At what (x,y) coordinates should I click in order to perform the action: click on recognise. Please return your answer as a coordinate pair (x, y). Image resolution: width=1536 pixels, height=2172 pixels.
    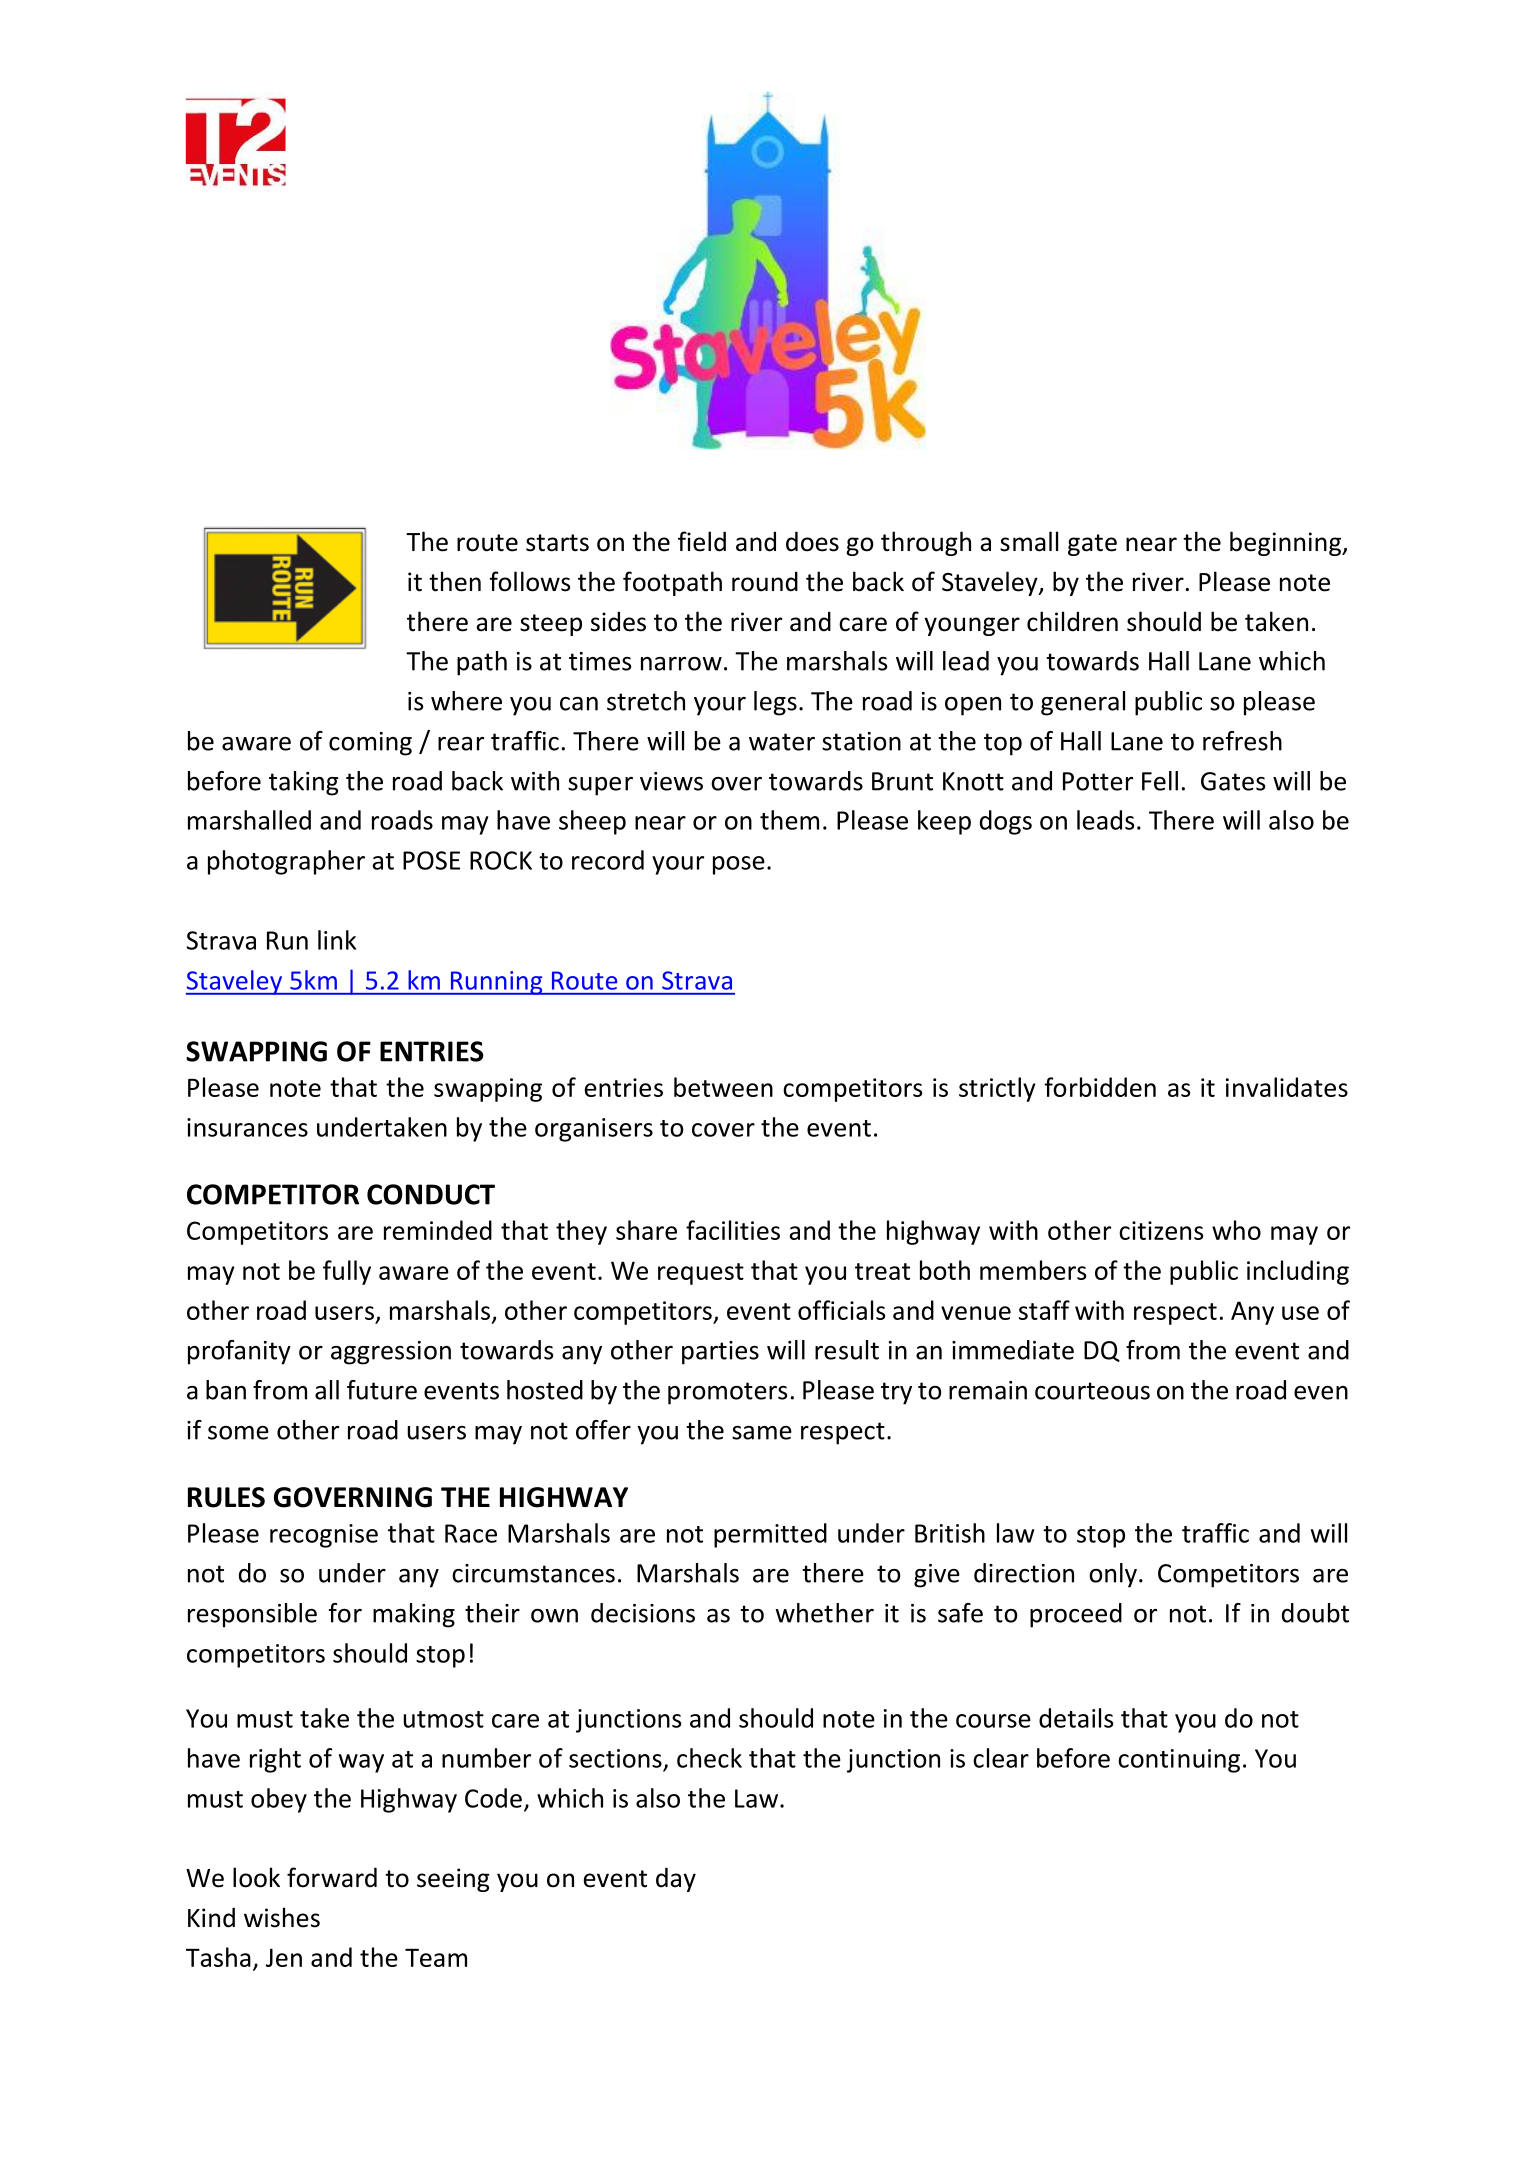
    Looking at the image, I should click on (324, 1536).
